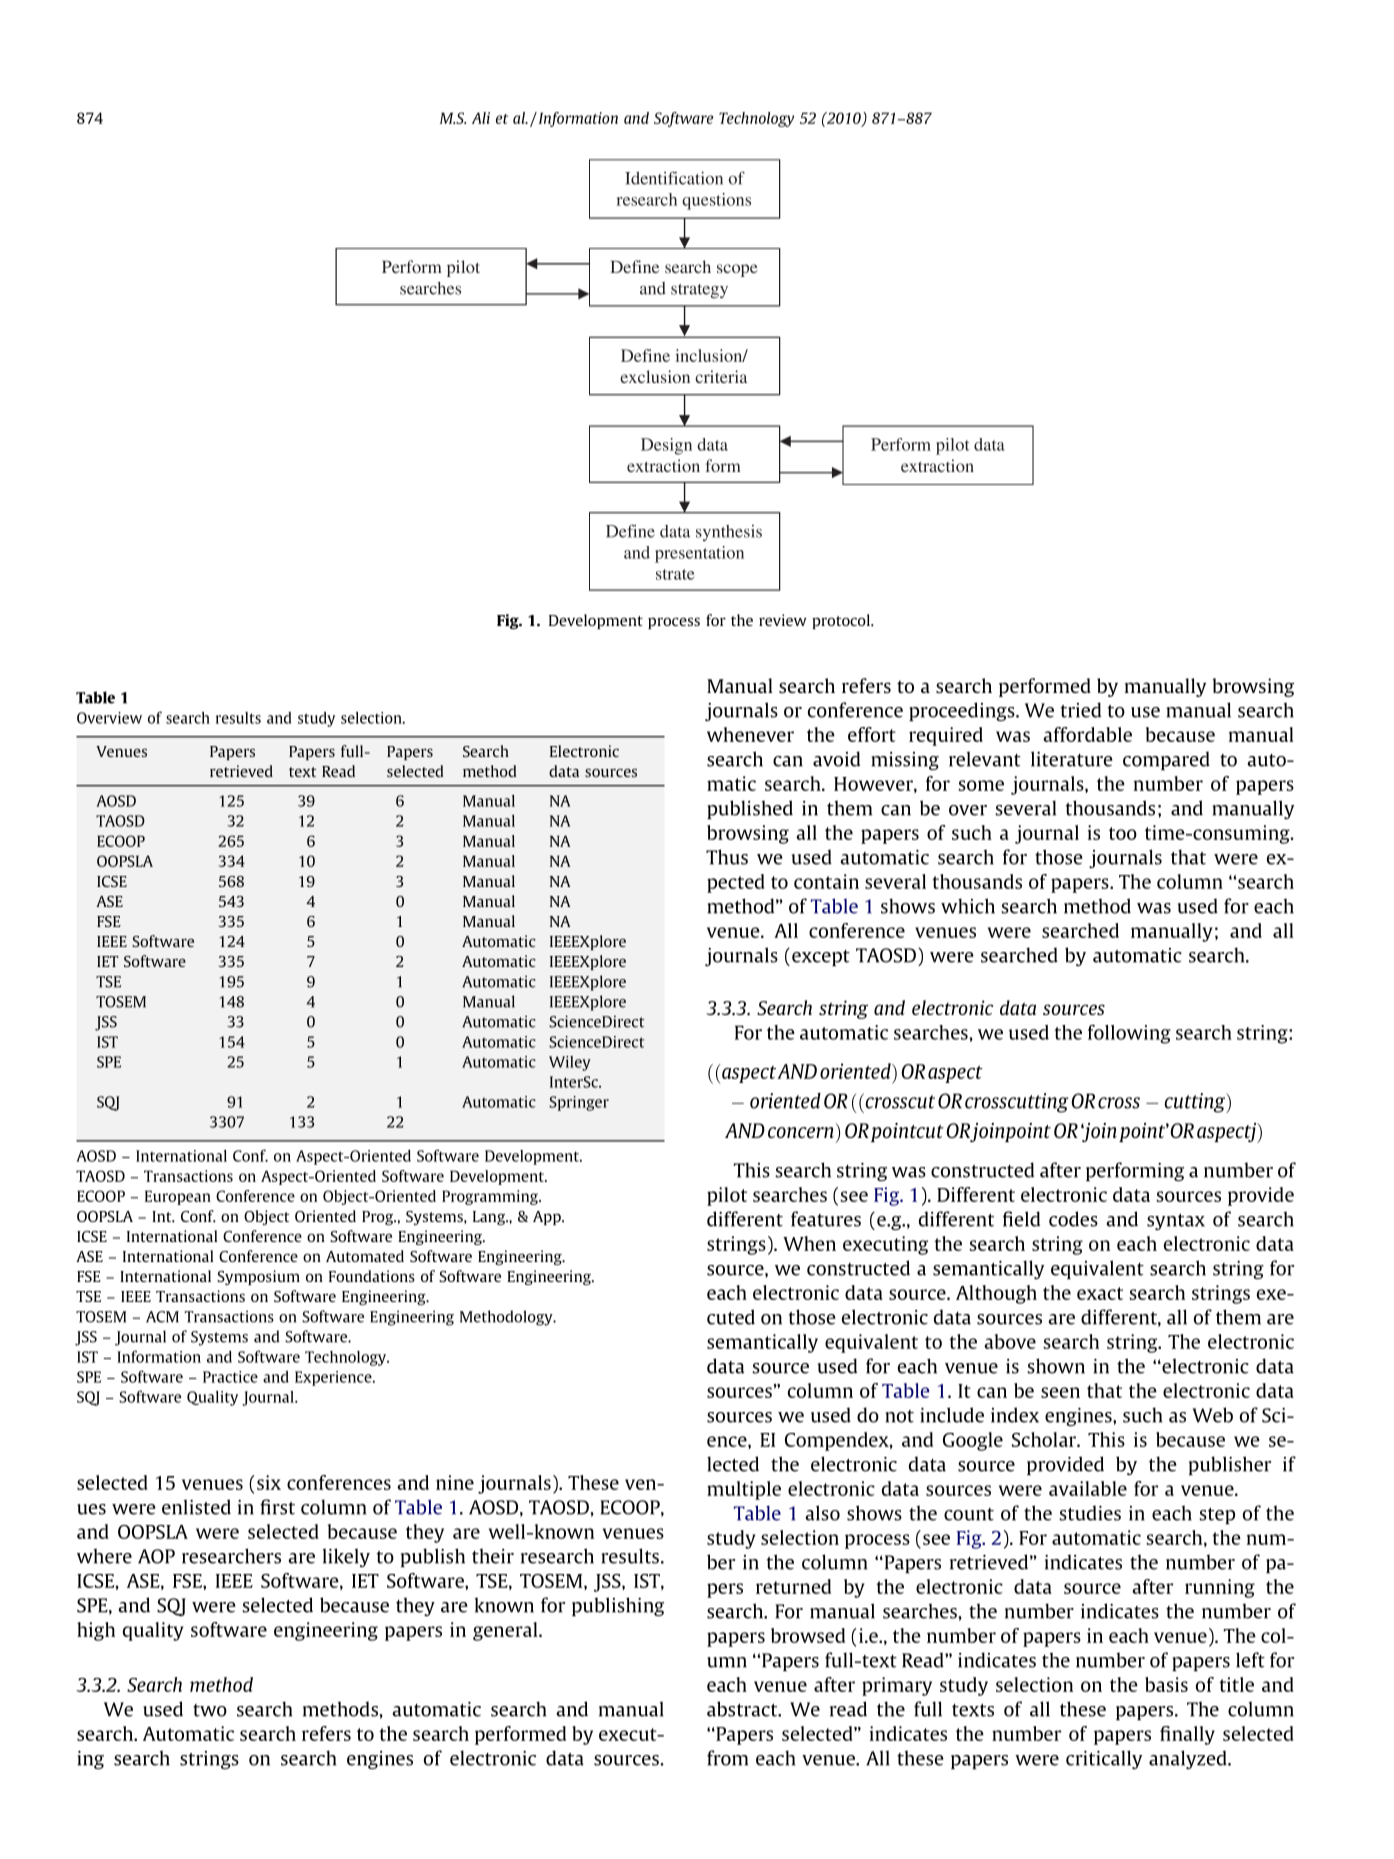  What do you see at coordinates (1073, 1219) in the screenshot?
I see `codes` at bounding box center [1073, 1219].
